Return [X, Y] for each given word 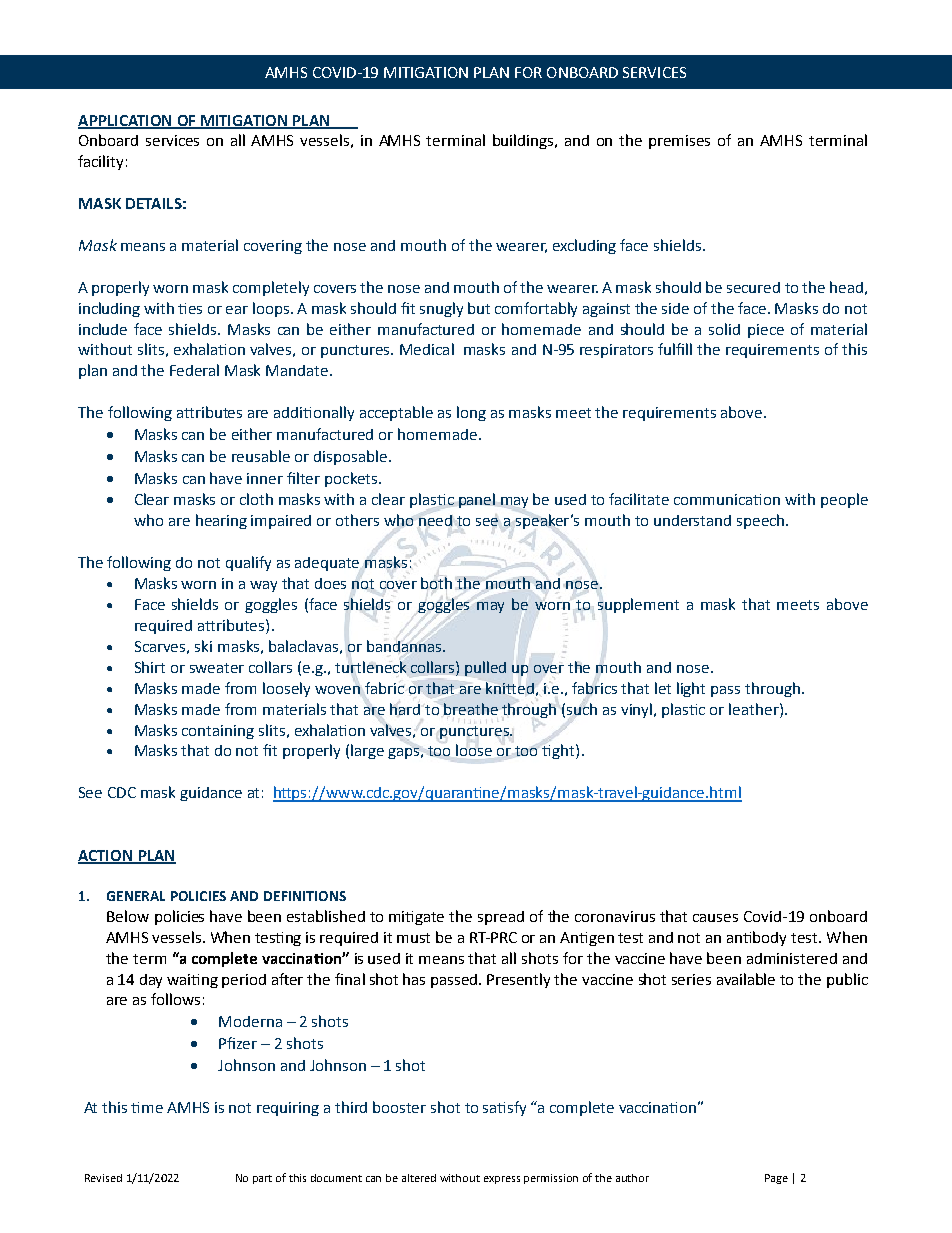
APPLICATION [126, 121]
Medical [427, 349]
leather [755, 709]
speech [762, 521]
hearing [221, 521]
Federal [194, 370]
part [262, 1179]
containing [218, 732]
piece [766, 331]
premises [679, 142]
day [151, 981]
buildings [524, 141]
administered [792, 958]
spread [501, 918]
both [436, 582]
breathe [471, 709]
